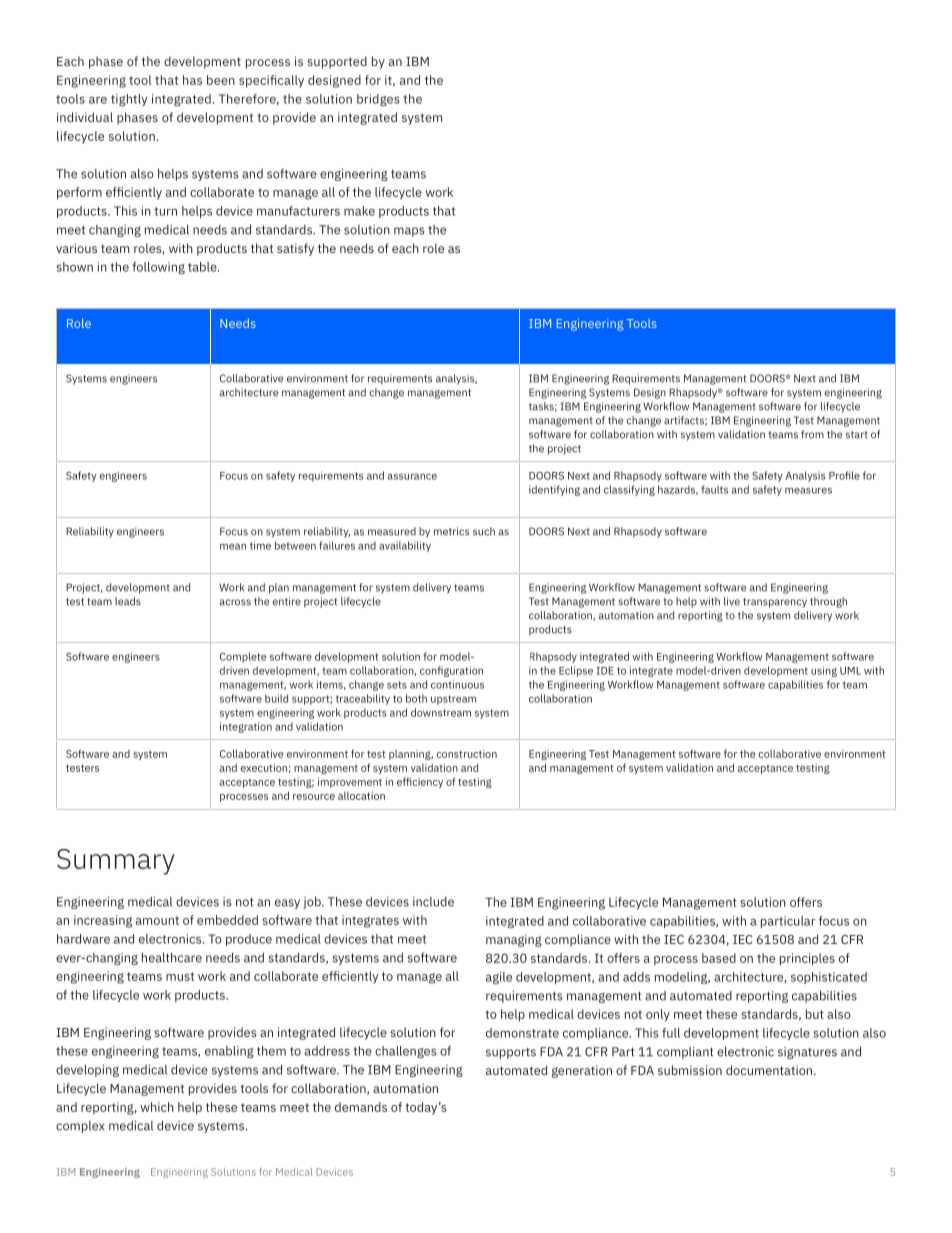 This screenshot has width=952, height=1233. I want to click on which, so click(157, 1107).
